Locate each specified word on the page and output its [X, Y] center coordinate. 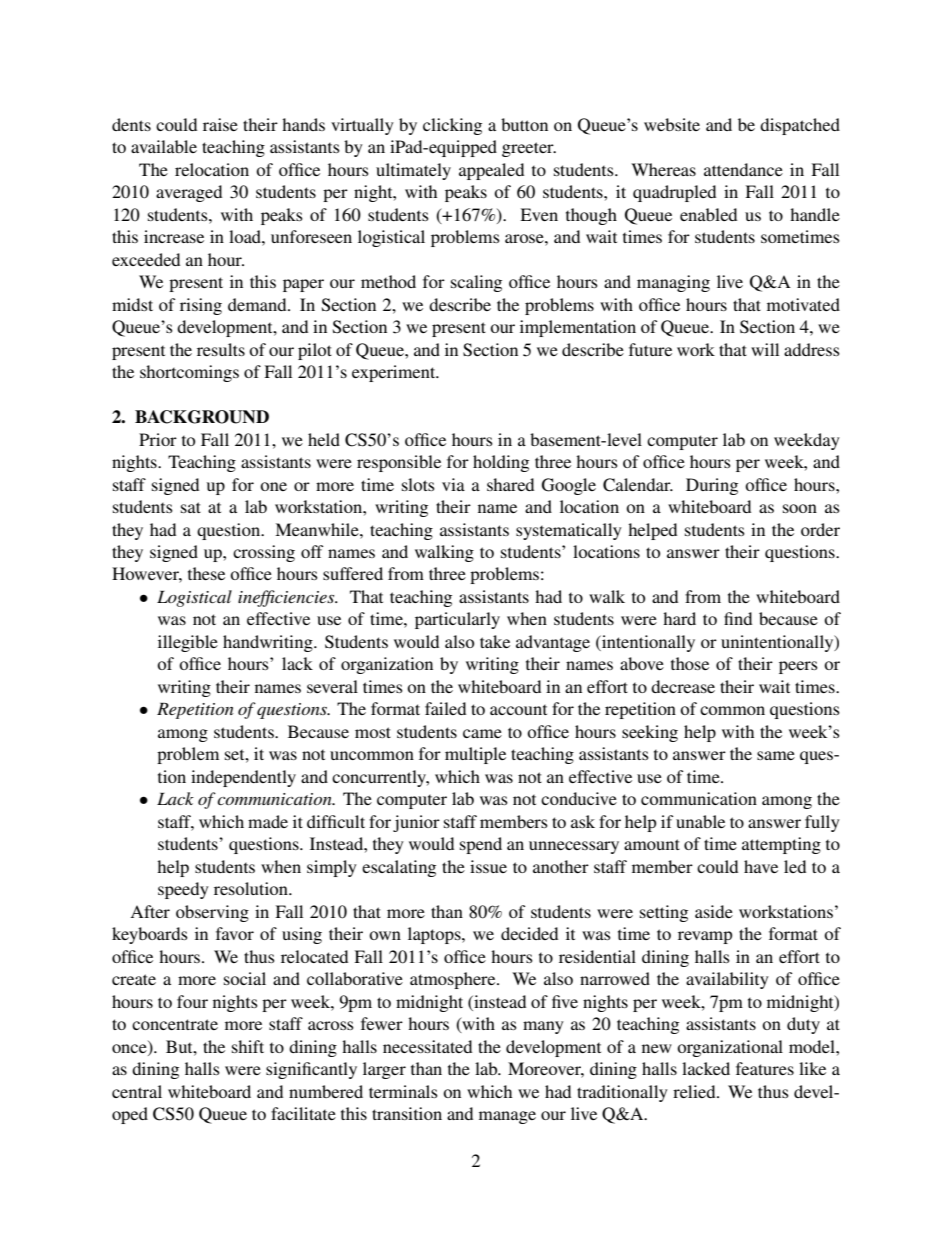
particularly [457, 620]
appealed [491, 171]
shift [248, 1046]
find [738, 618]
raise [220, 124]
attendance [743, 169]
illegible [188, 643]
